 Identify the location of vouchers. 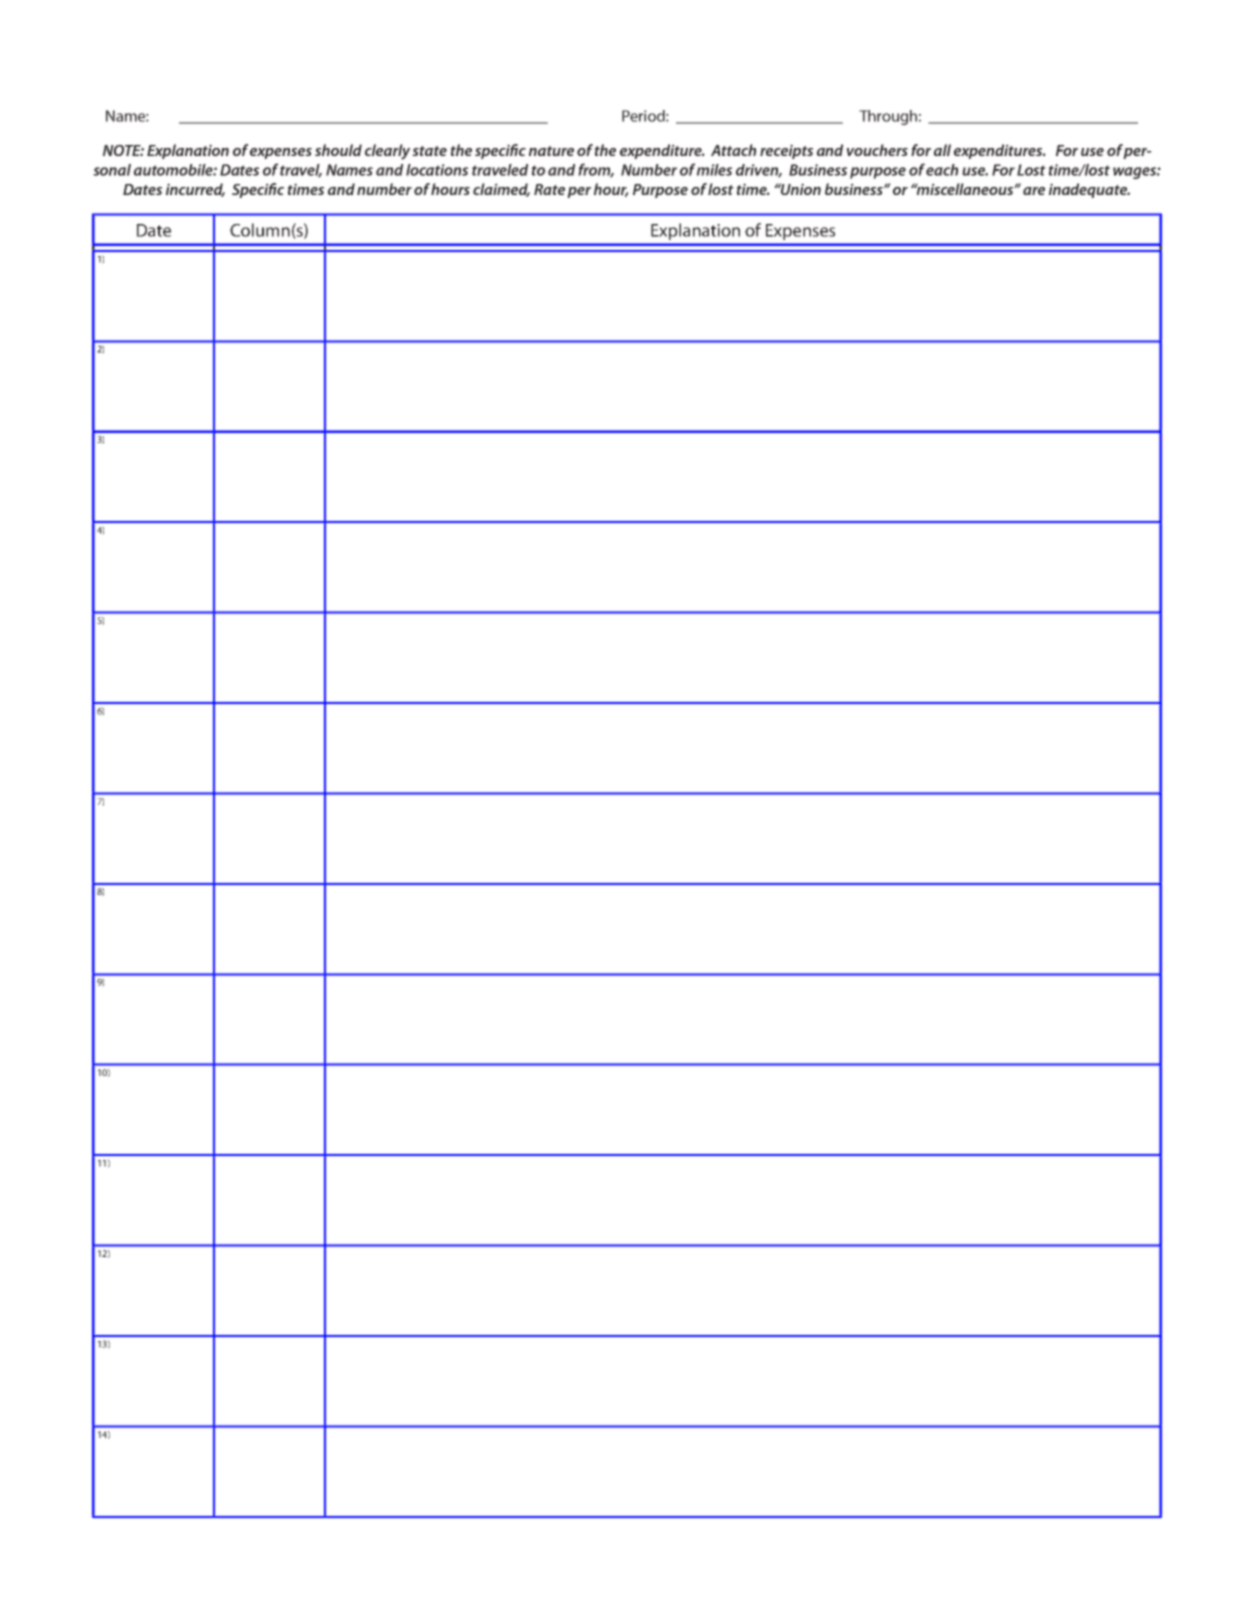
(877, 150).
